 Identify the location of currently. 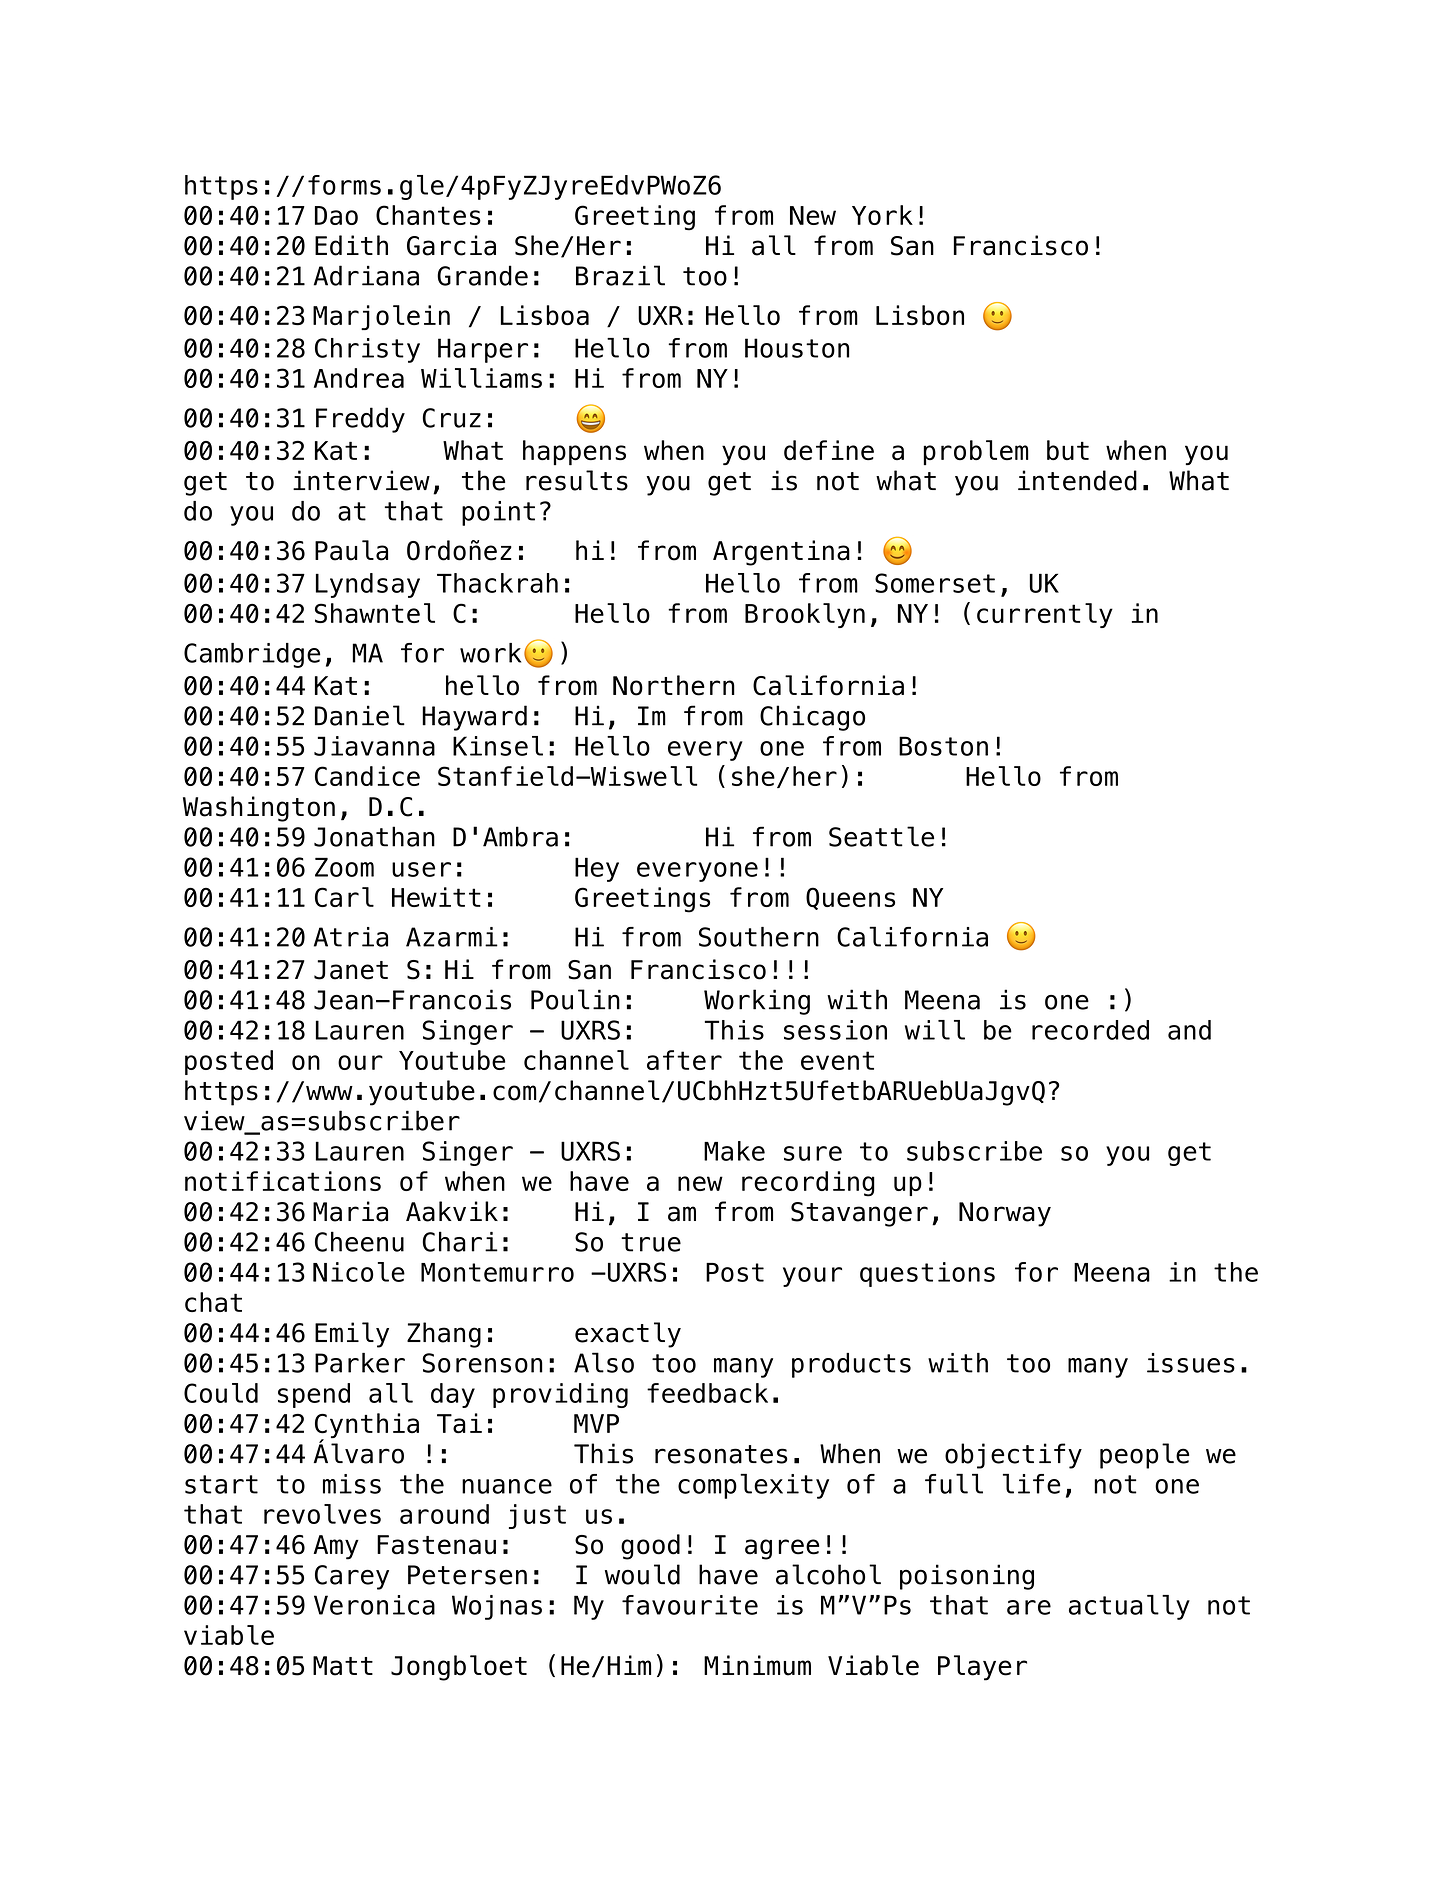
(1045, 615).
